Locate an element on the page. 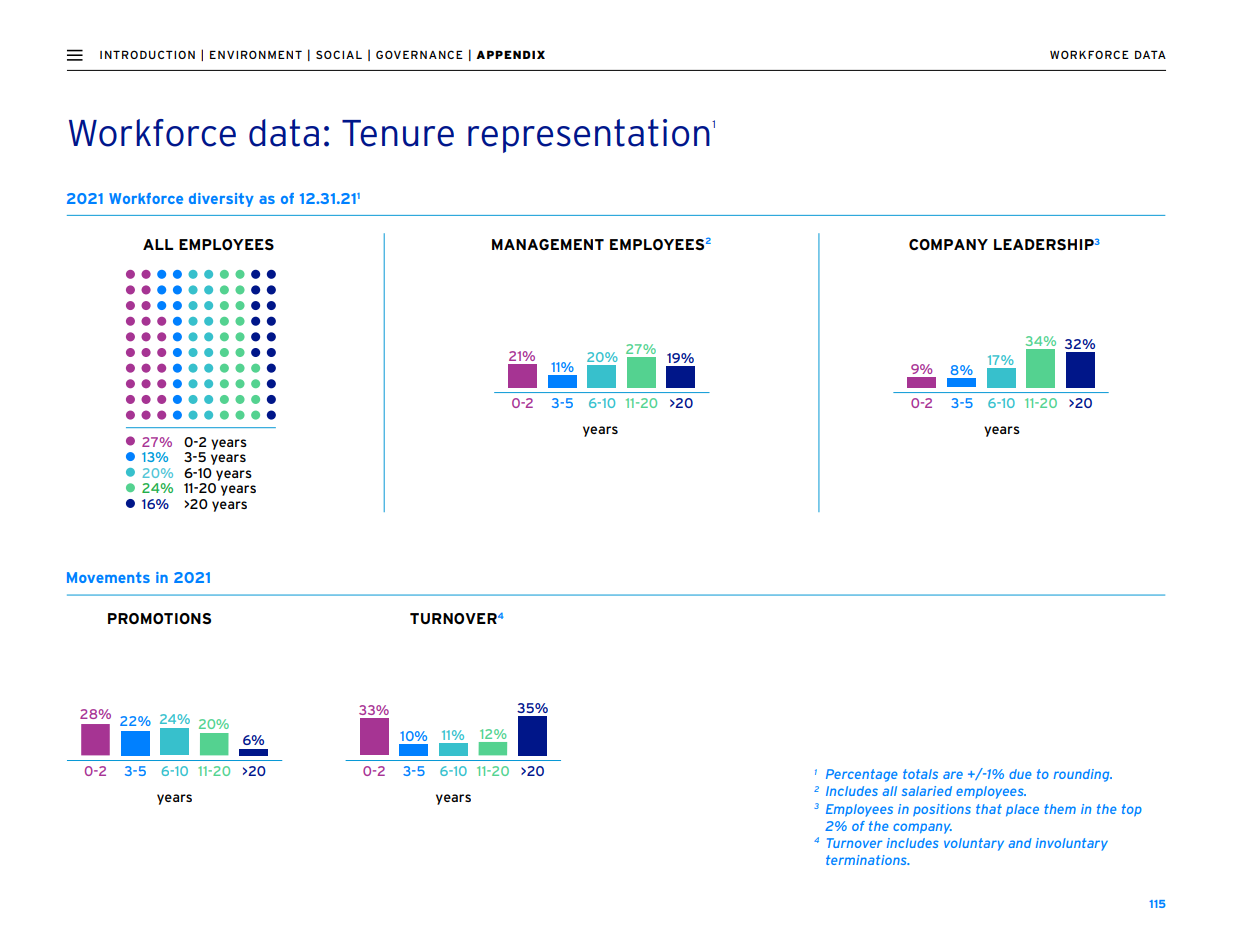  are is located at coordinates (953, 775).
